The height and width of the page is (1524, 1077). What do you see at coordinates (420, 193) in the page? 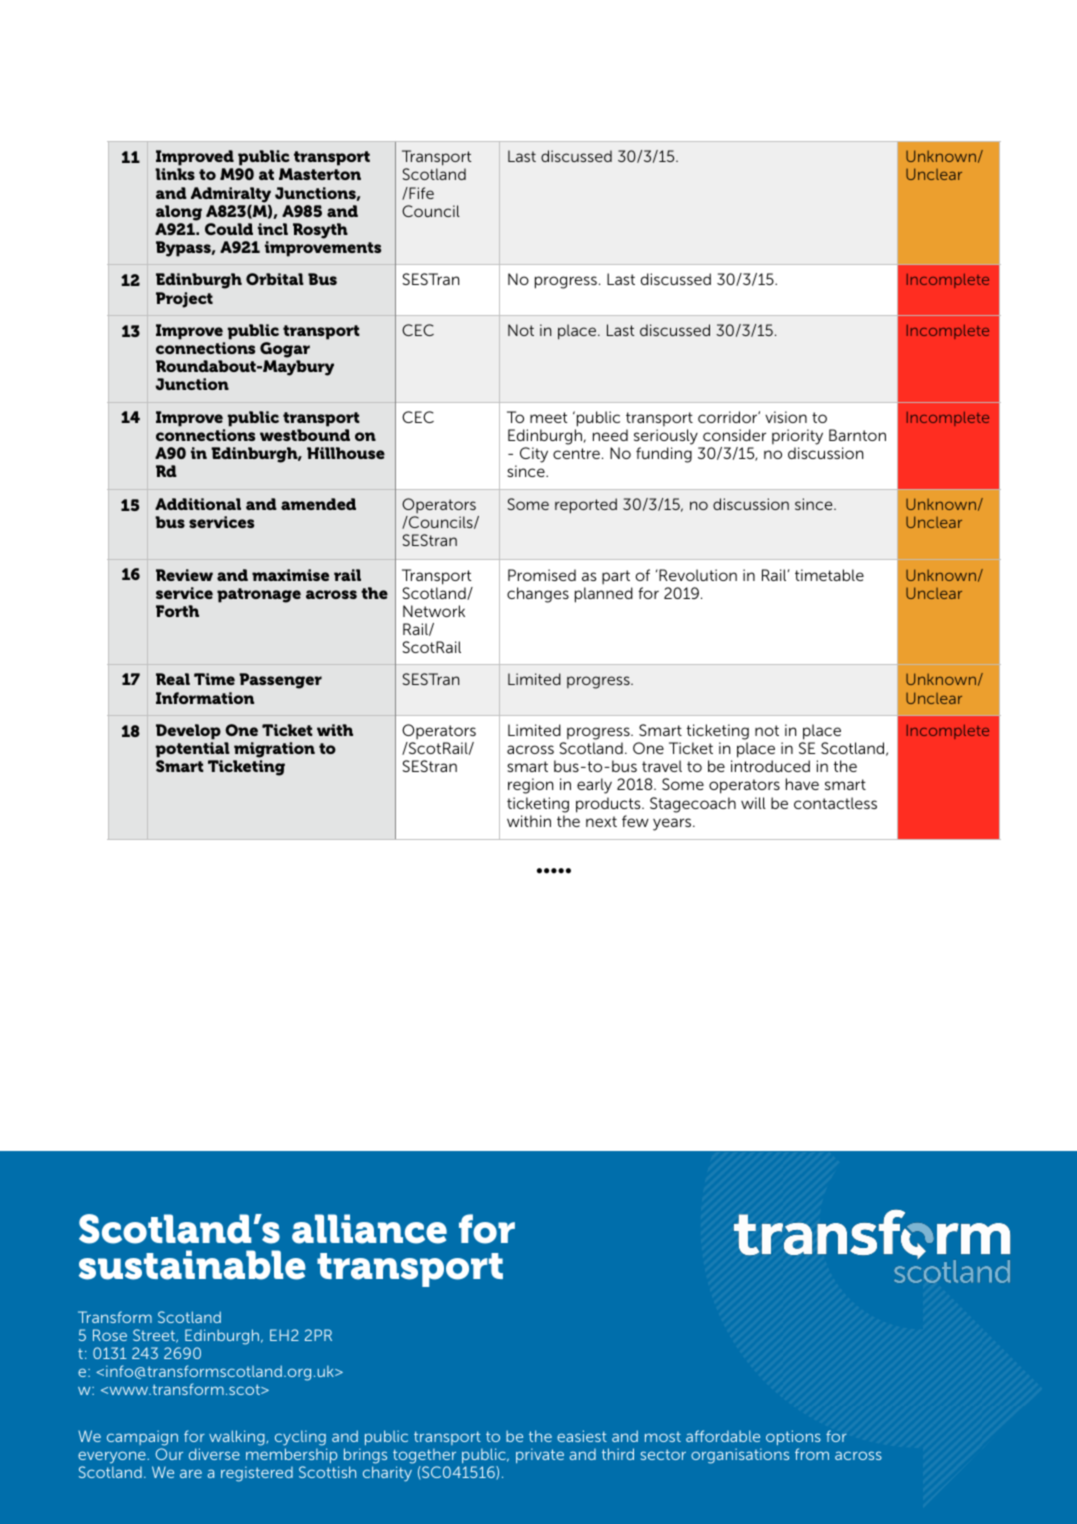
I see `Fife` at bounding box center [420, 193].
